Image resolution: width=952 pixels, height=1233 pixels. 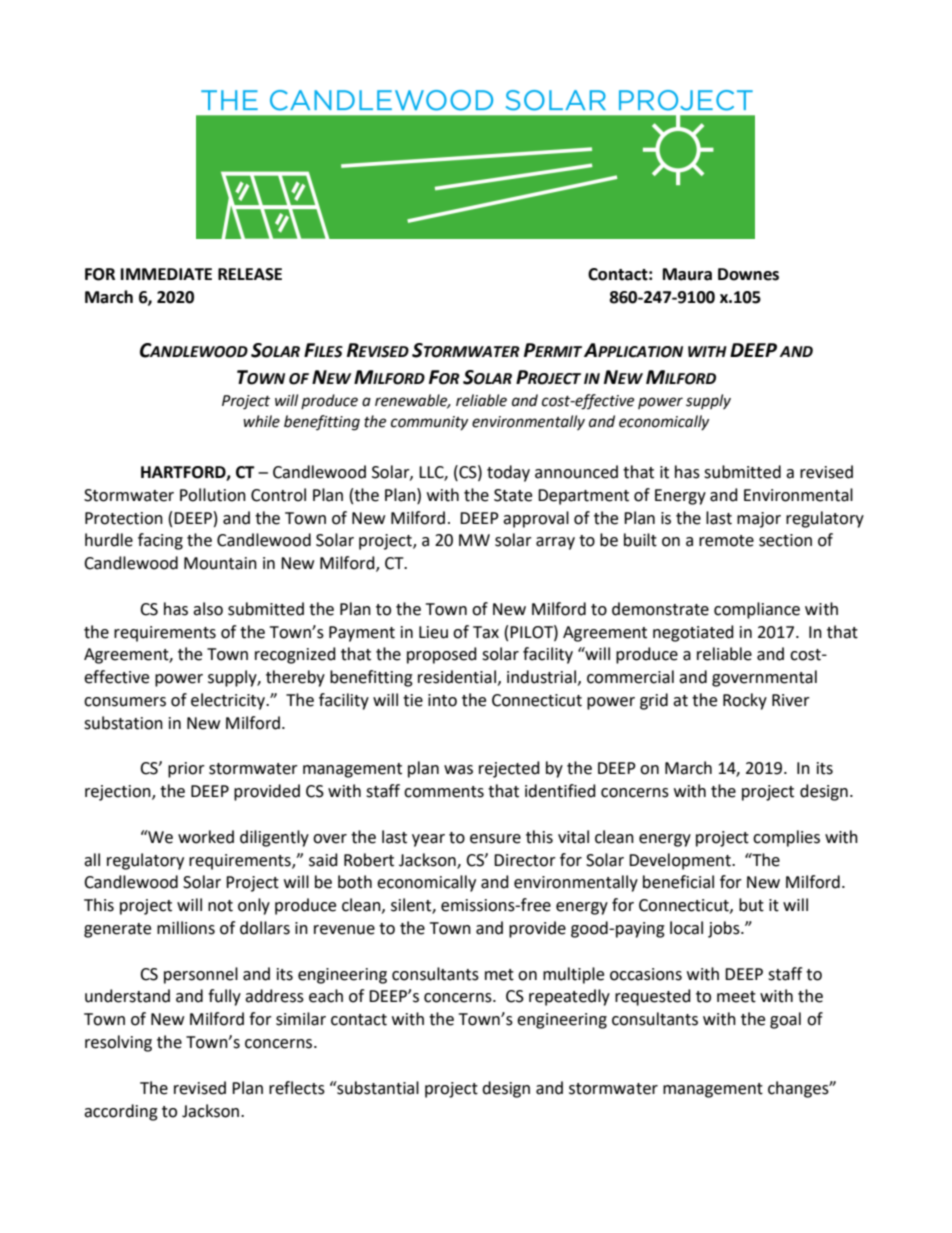 What do you see at coordinates (220, 906) in the screenshot?
I see `not` at bounding box center [220, 906].
